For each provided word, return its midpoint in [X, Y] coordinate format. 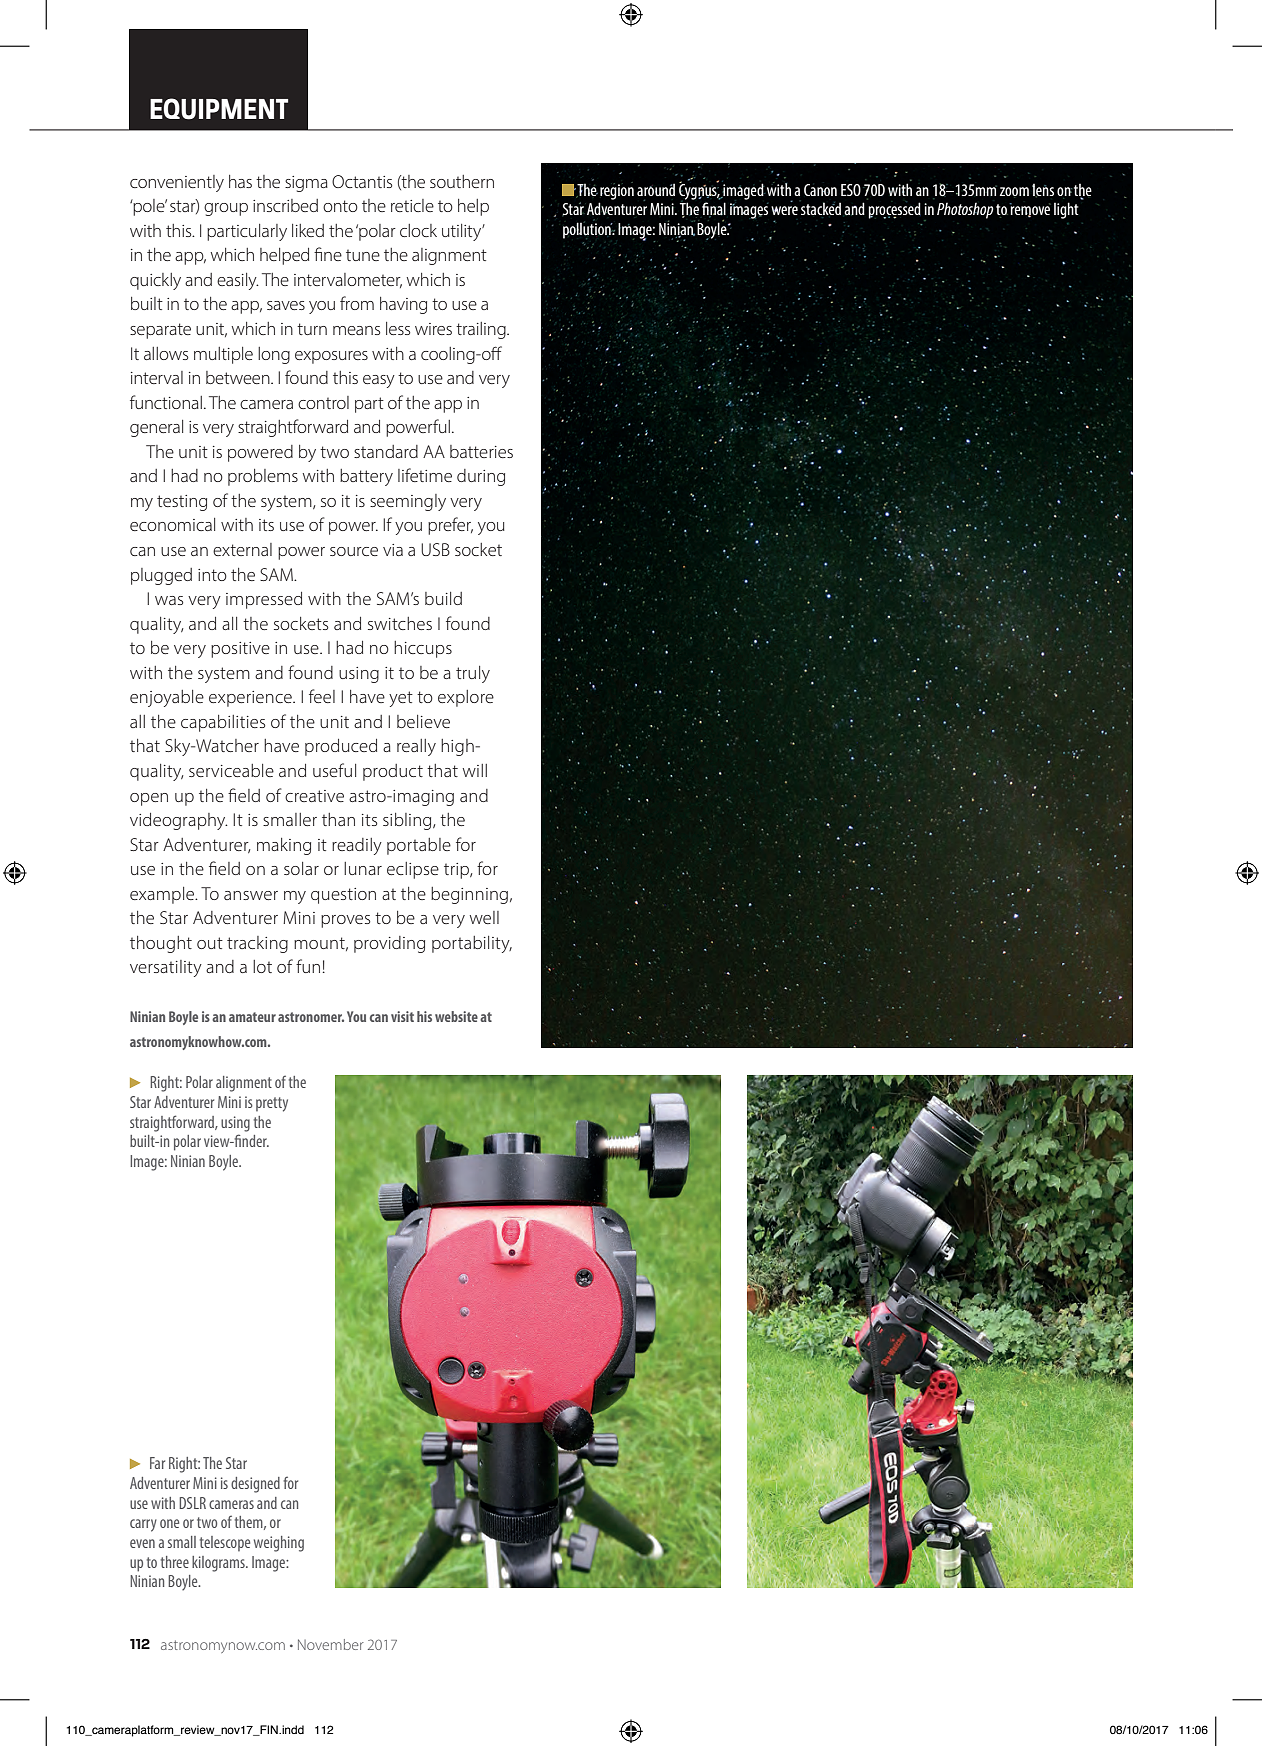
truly [473, 674]
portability [472, 944]
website [456, 1016]
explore [466, 698]
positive [240, 650]
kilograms [219, 1564]
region [617, 191]
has [240, 181]
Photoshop [965, 211]
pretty [272, 1104]
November [331, 1644]
